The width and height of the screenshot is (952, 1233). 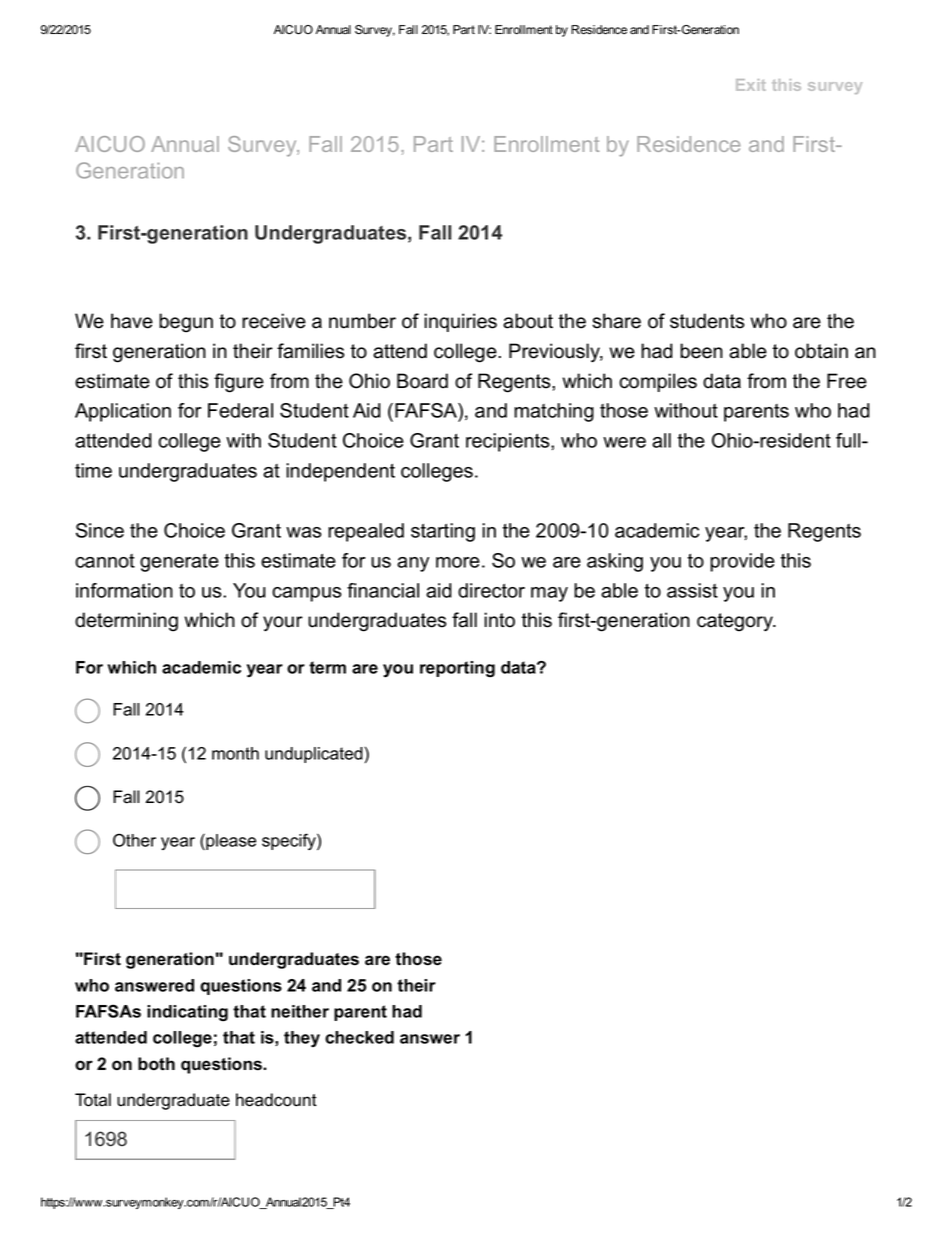 What do you see at coordinates (460, 322) in the screenshot?
I see `inquiries` at bounding box center [460, 322].
